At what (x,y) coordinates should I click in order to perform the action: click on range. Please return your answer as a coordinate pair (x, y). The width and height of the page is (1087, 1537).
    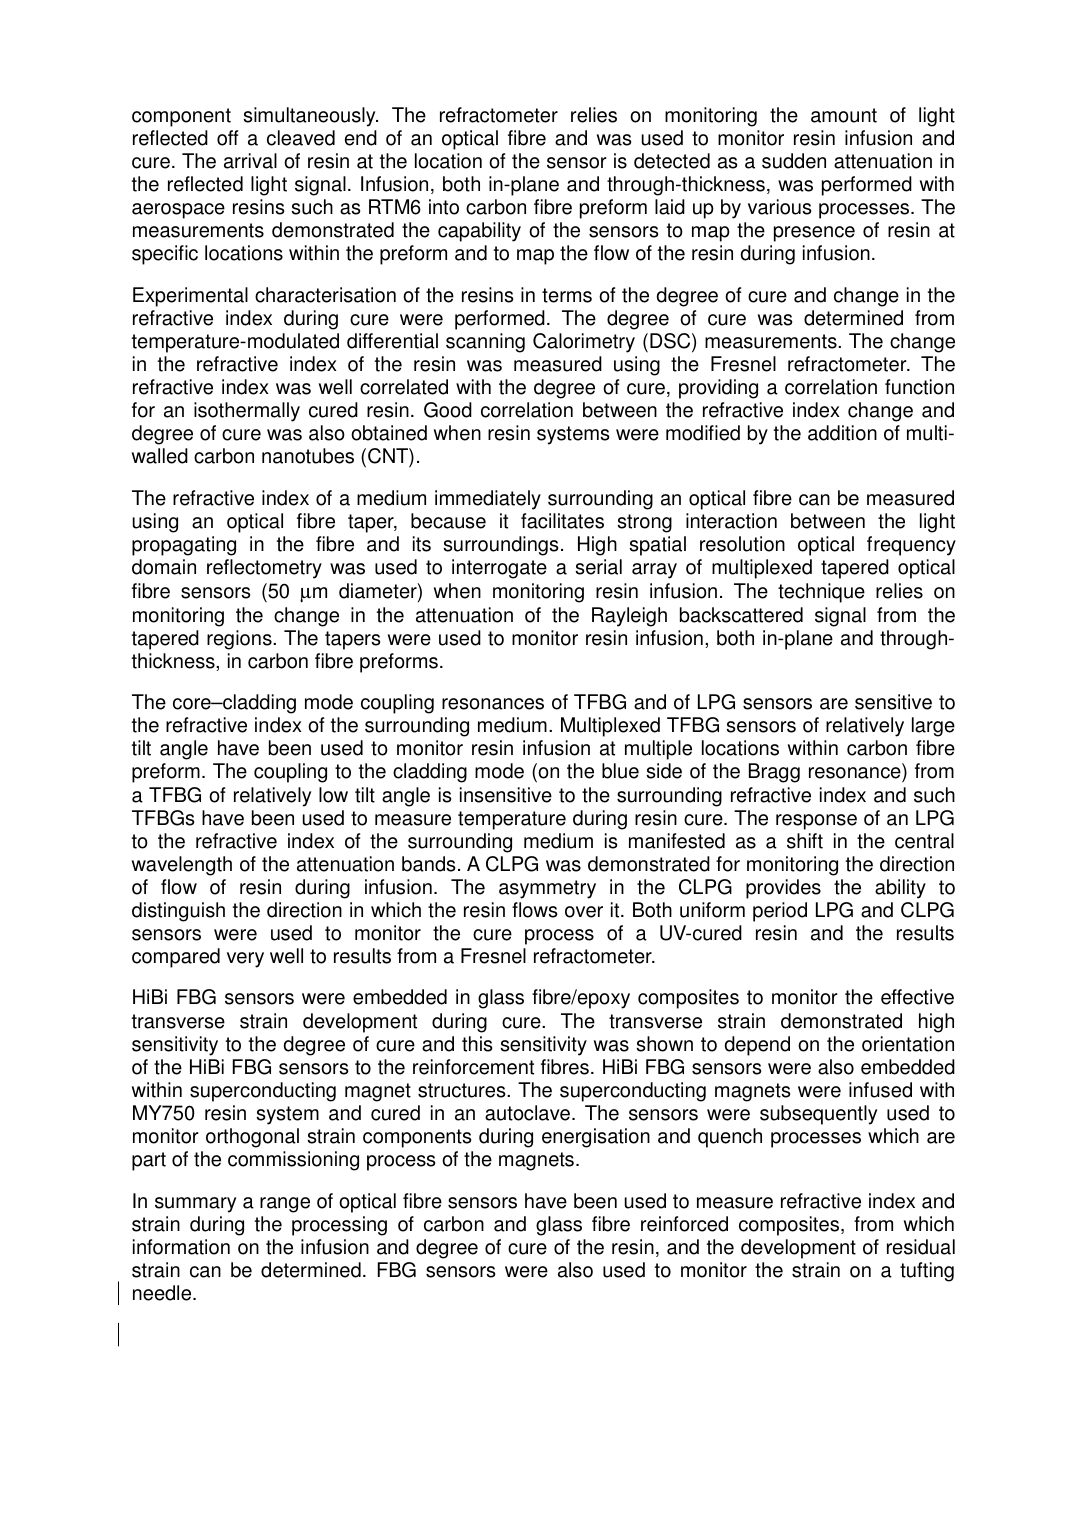
    Looking at the image, I should click on (285, 1205).
